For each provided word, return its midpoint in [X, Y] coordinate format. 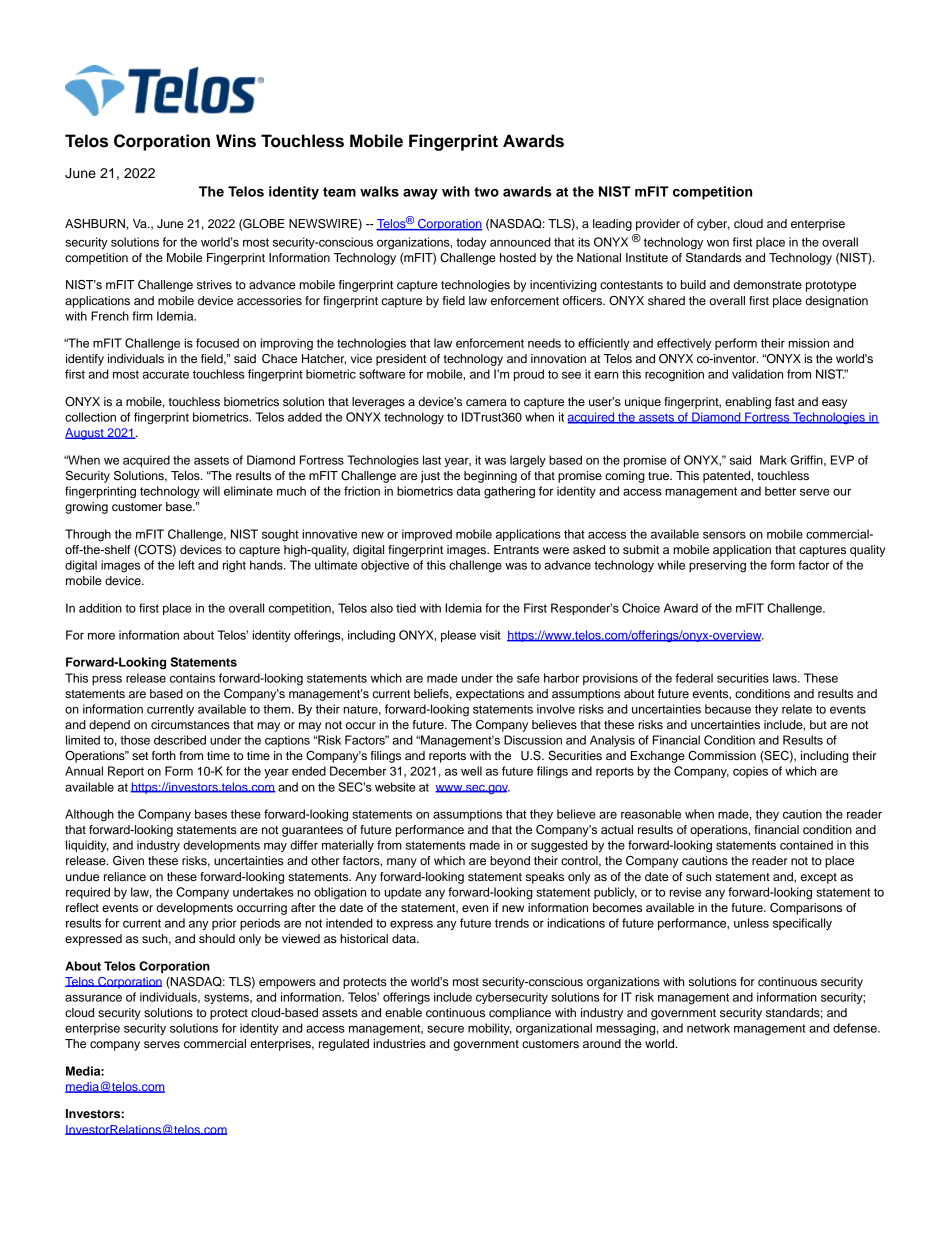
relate [797, 709]
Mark [773, 460]
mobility [490, 1029]
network [708, 1028]
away [420, 194]
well [471, 771]
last [432, 460]
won [718, 243]
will [211, 491]
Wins [236, 141]
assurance [93, 998]
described [180, 740]
